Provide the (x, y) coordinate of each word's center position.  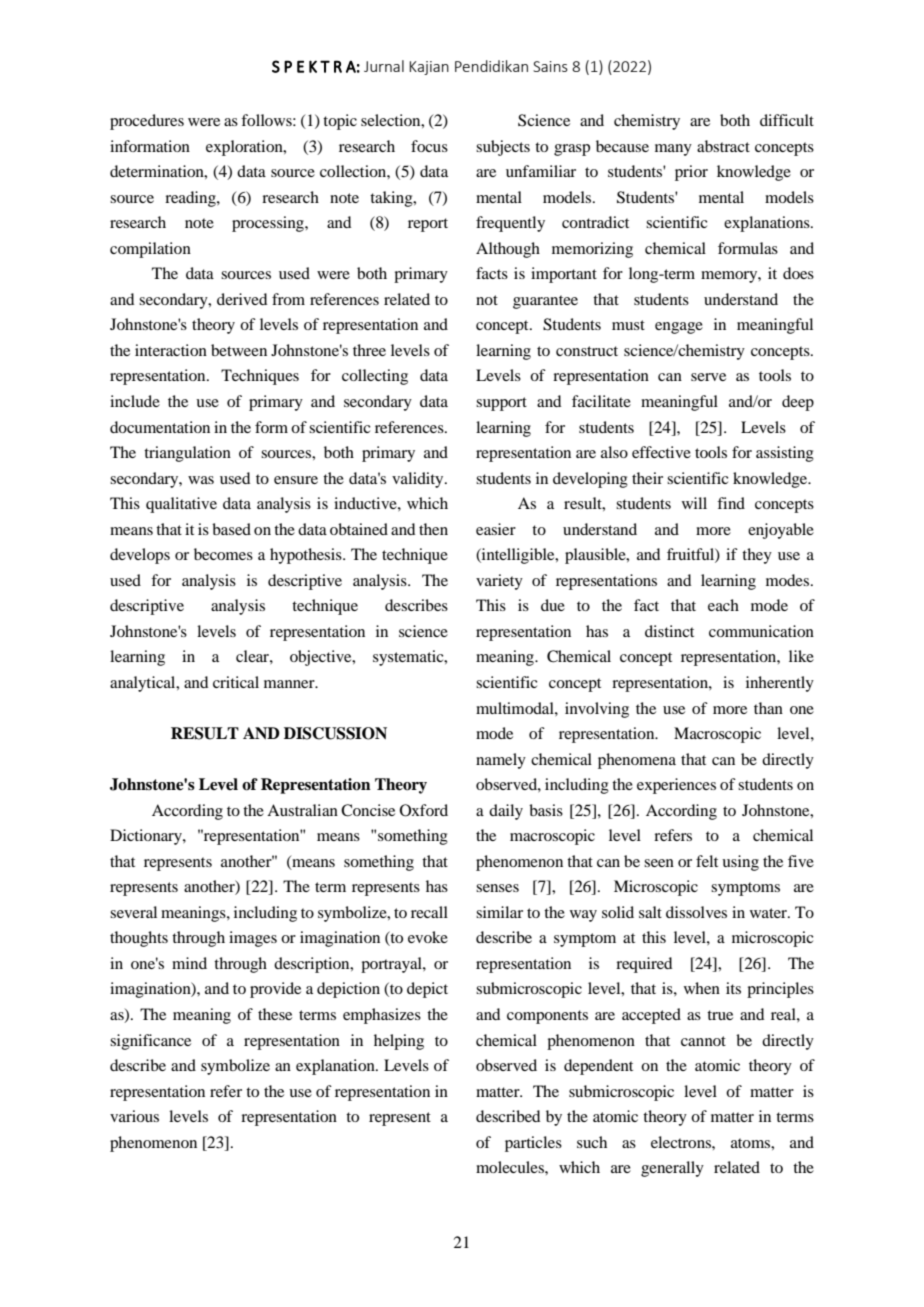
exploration (245, 148)
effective (661, 452)
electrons (682, 1142)
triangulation (187, 454)
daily (506, 812)
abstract (723, 146)
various (134, 1116)
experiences (676, 786)
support (501, 404)
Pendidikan (491, 66)
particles (533, 1144)
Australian (302, 810)
